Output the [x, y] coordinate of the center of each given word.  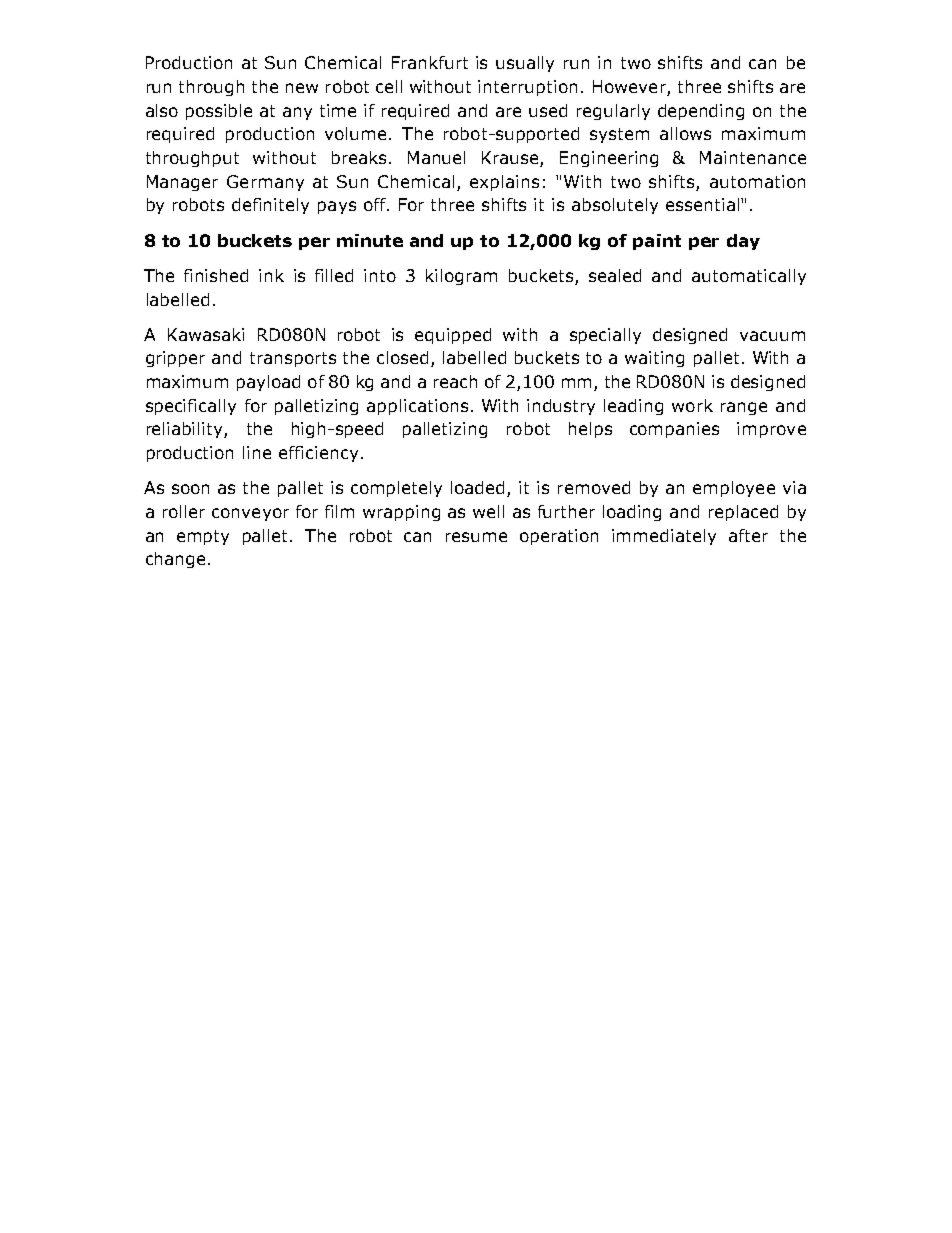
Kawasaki [206, 334]
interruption [527, 88]
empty [203, 537]
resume [476, 537]
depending [701, 112]
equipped [453, 336]
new [302, 88]
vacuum [772, 336]
